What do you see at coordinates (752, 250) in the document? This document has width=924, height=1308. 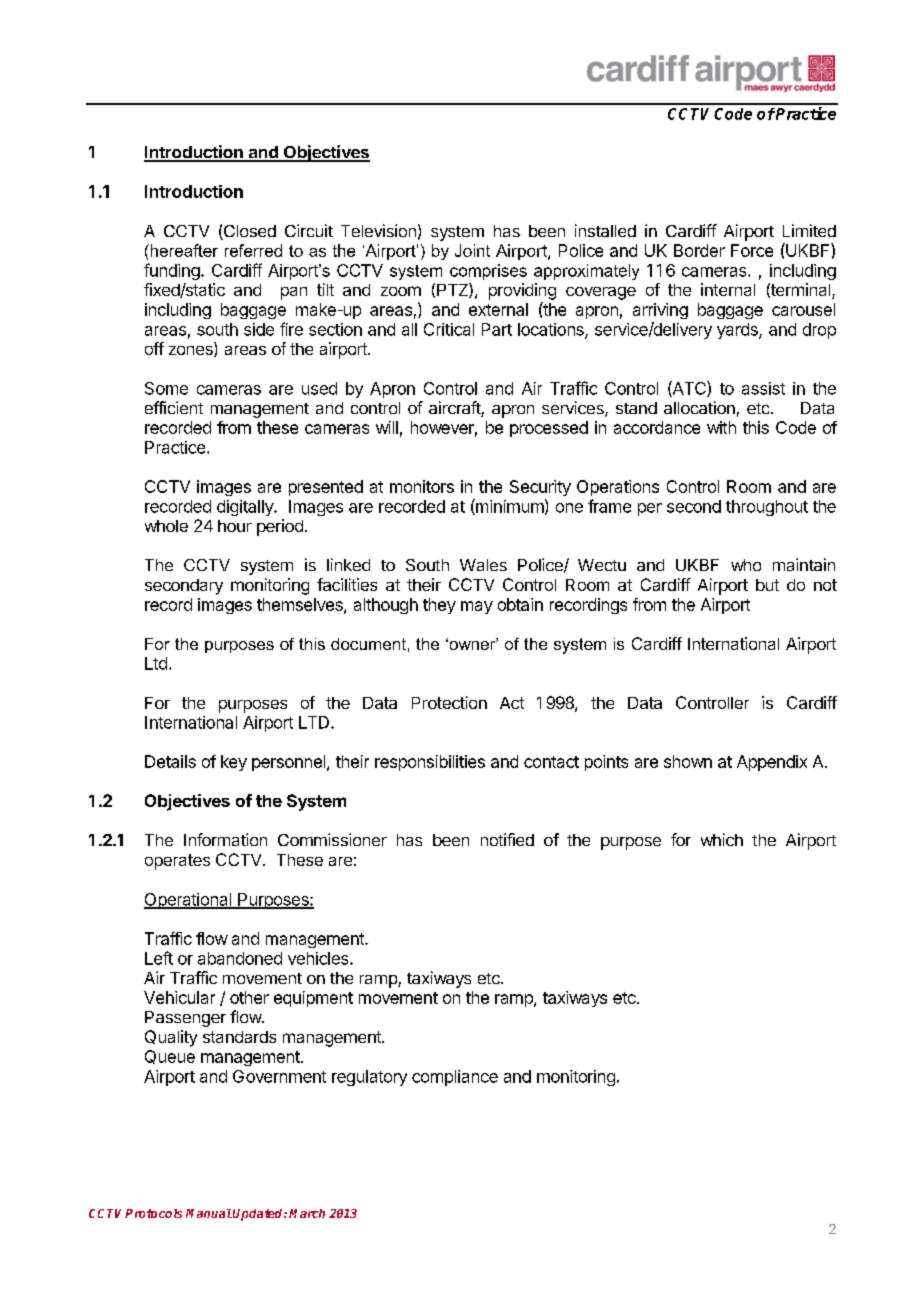 I see `Force` at bounding box center [752, 250].
